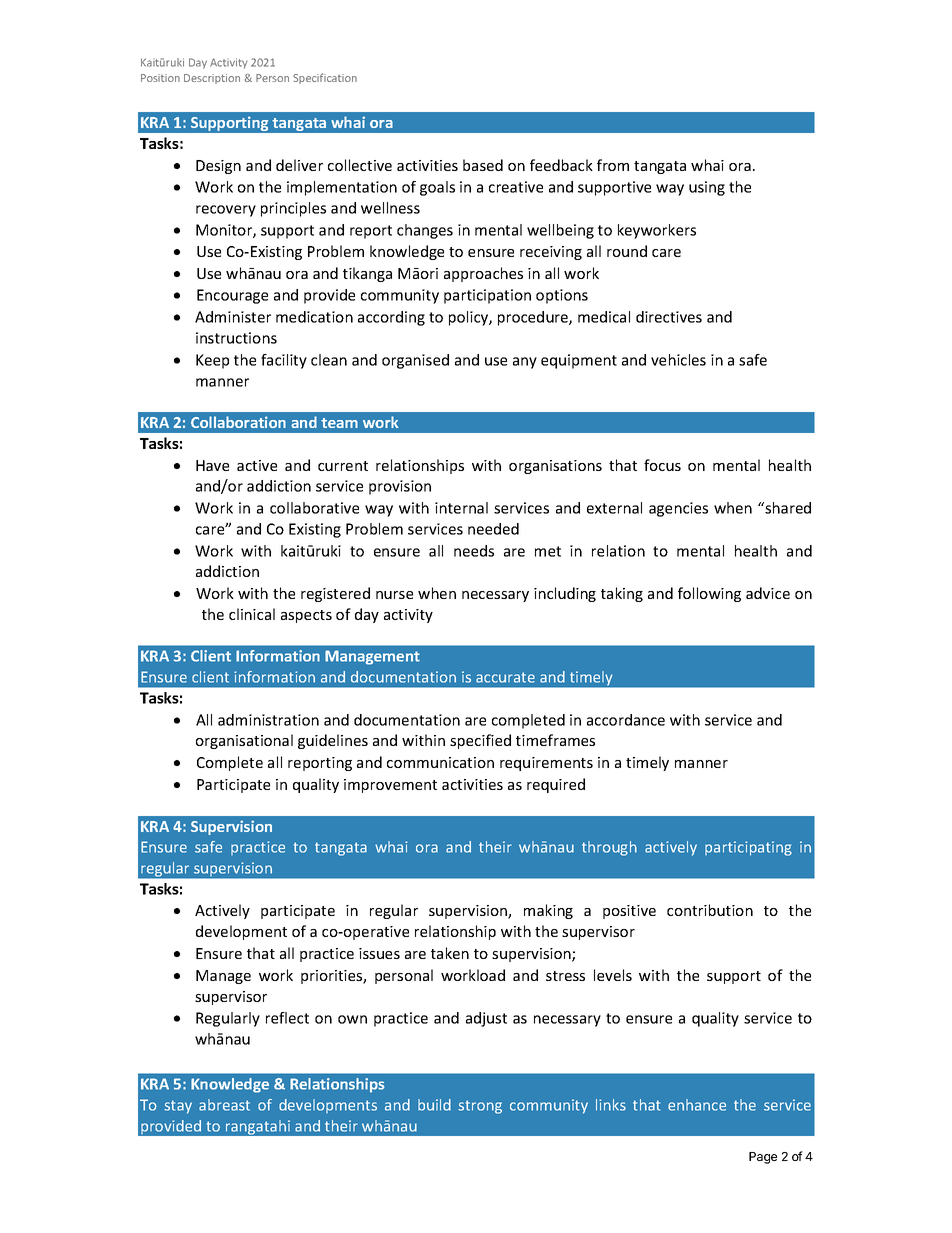 This screenshot has width=952, height=1233. What do you see at coordinates (707, 188) in the screenshot?
I see `using` at bounding box center [707, 188].
